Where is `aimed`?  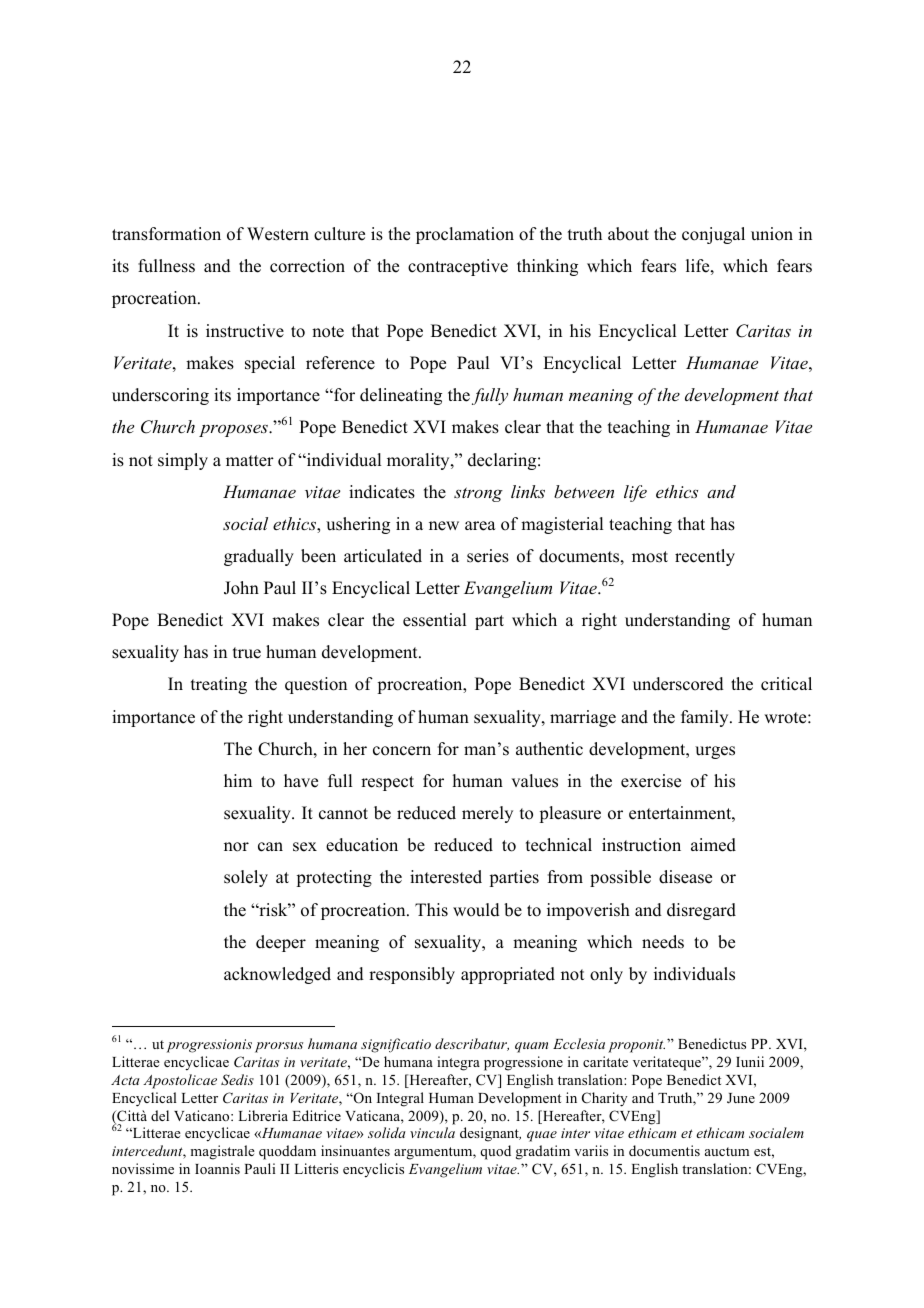 aimed is located at coordinates (713, 845).
